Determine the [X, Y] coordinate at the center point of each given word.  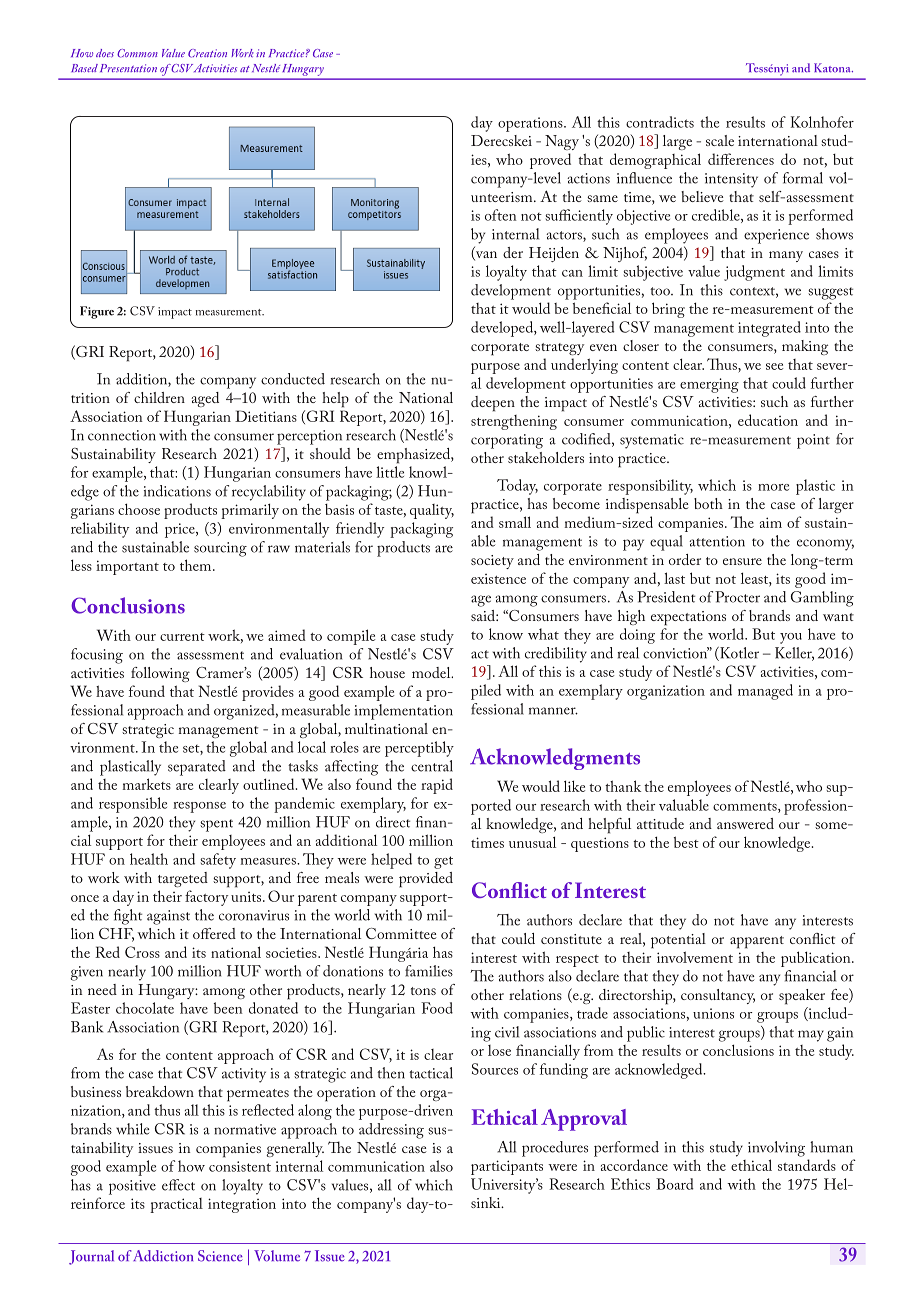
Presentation [128, 68]
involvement [695, 957]
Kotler [738, 654]
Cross [142, 952]
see [774, 366]
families [429, 971]
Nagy [562, 142]
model [432, 672]
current [182, 637]
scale [720, 140]
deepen [493, 404]
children [159, 397]
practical [176, 1205]
